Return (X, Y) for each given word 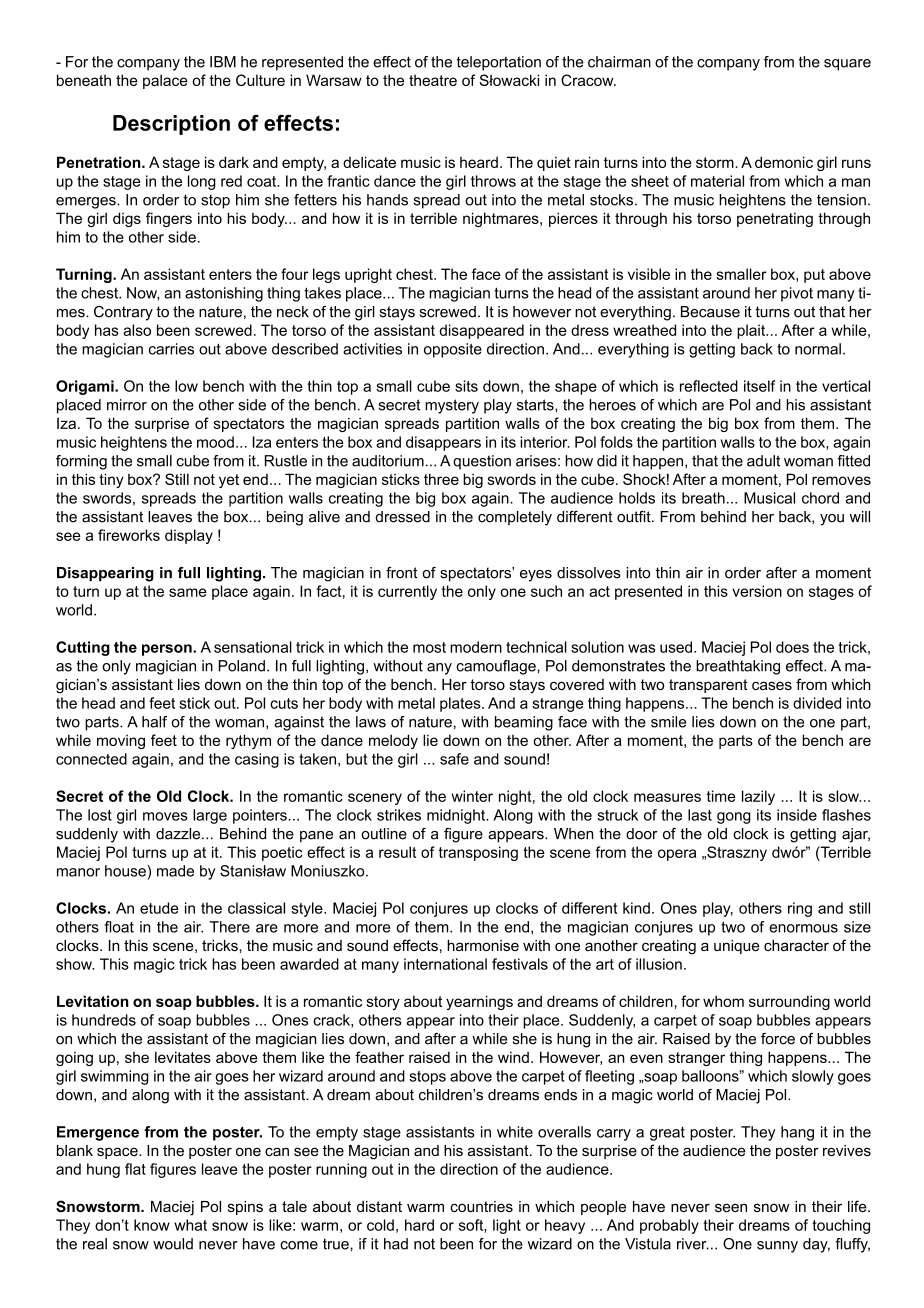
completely (515, 518)
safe (454, 759)
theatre (433, 80)
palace (165, 81)
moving (121, 741)
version (757, 591)
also (137, 330)
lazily (758, 797)
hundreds (104, 1020)
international (445, 964)
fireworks (129, 535)
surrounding (789, 1002)
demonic (784, 162)
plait (752, 331)
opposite (453, 350)
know (152, 1225)
